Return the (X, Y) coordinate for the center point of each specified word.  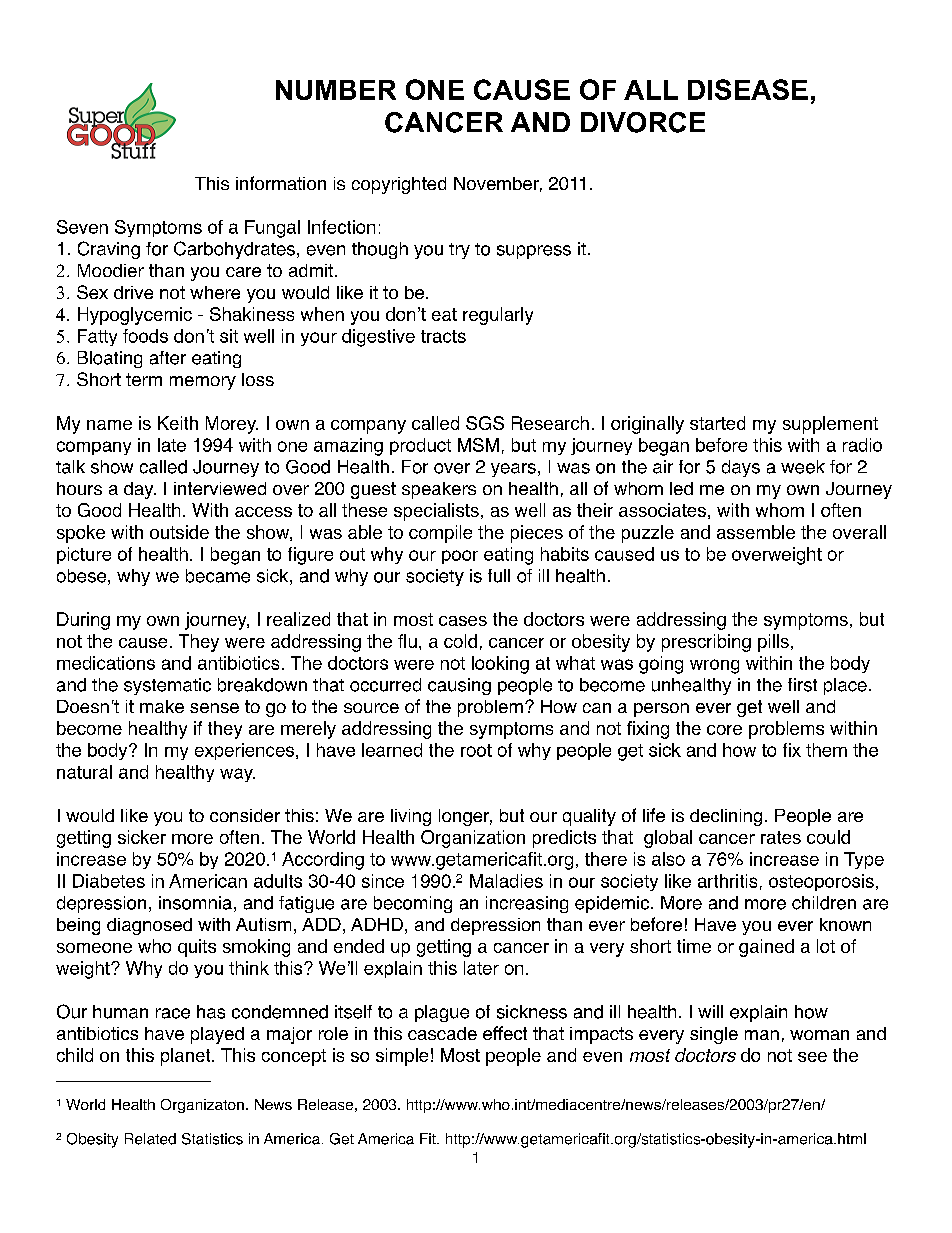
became (218, 576)
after (168, 358)
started (717, 423)
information (281, 183)
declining (726, 817)
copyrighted (399, 185)
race (173, 1013)
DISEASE (748, 89)
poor (460, 557)
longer (465, 817)
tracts (443, 336)
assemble (756, 532)
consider (245, 815)
